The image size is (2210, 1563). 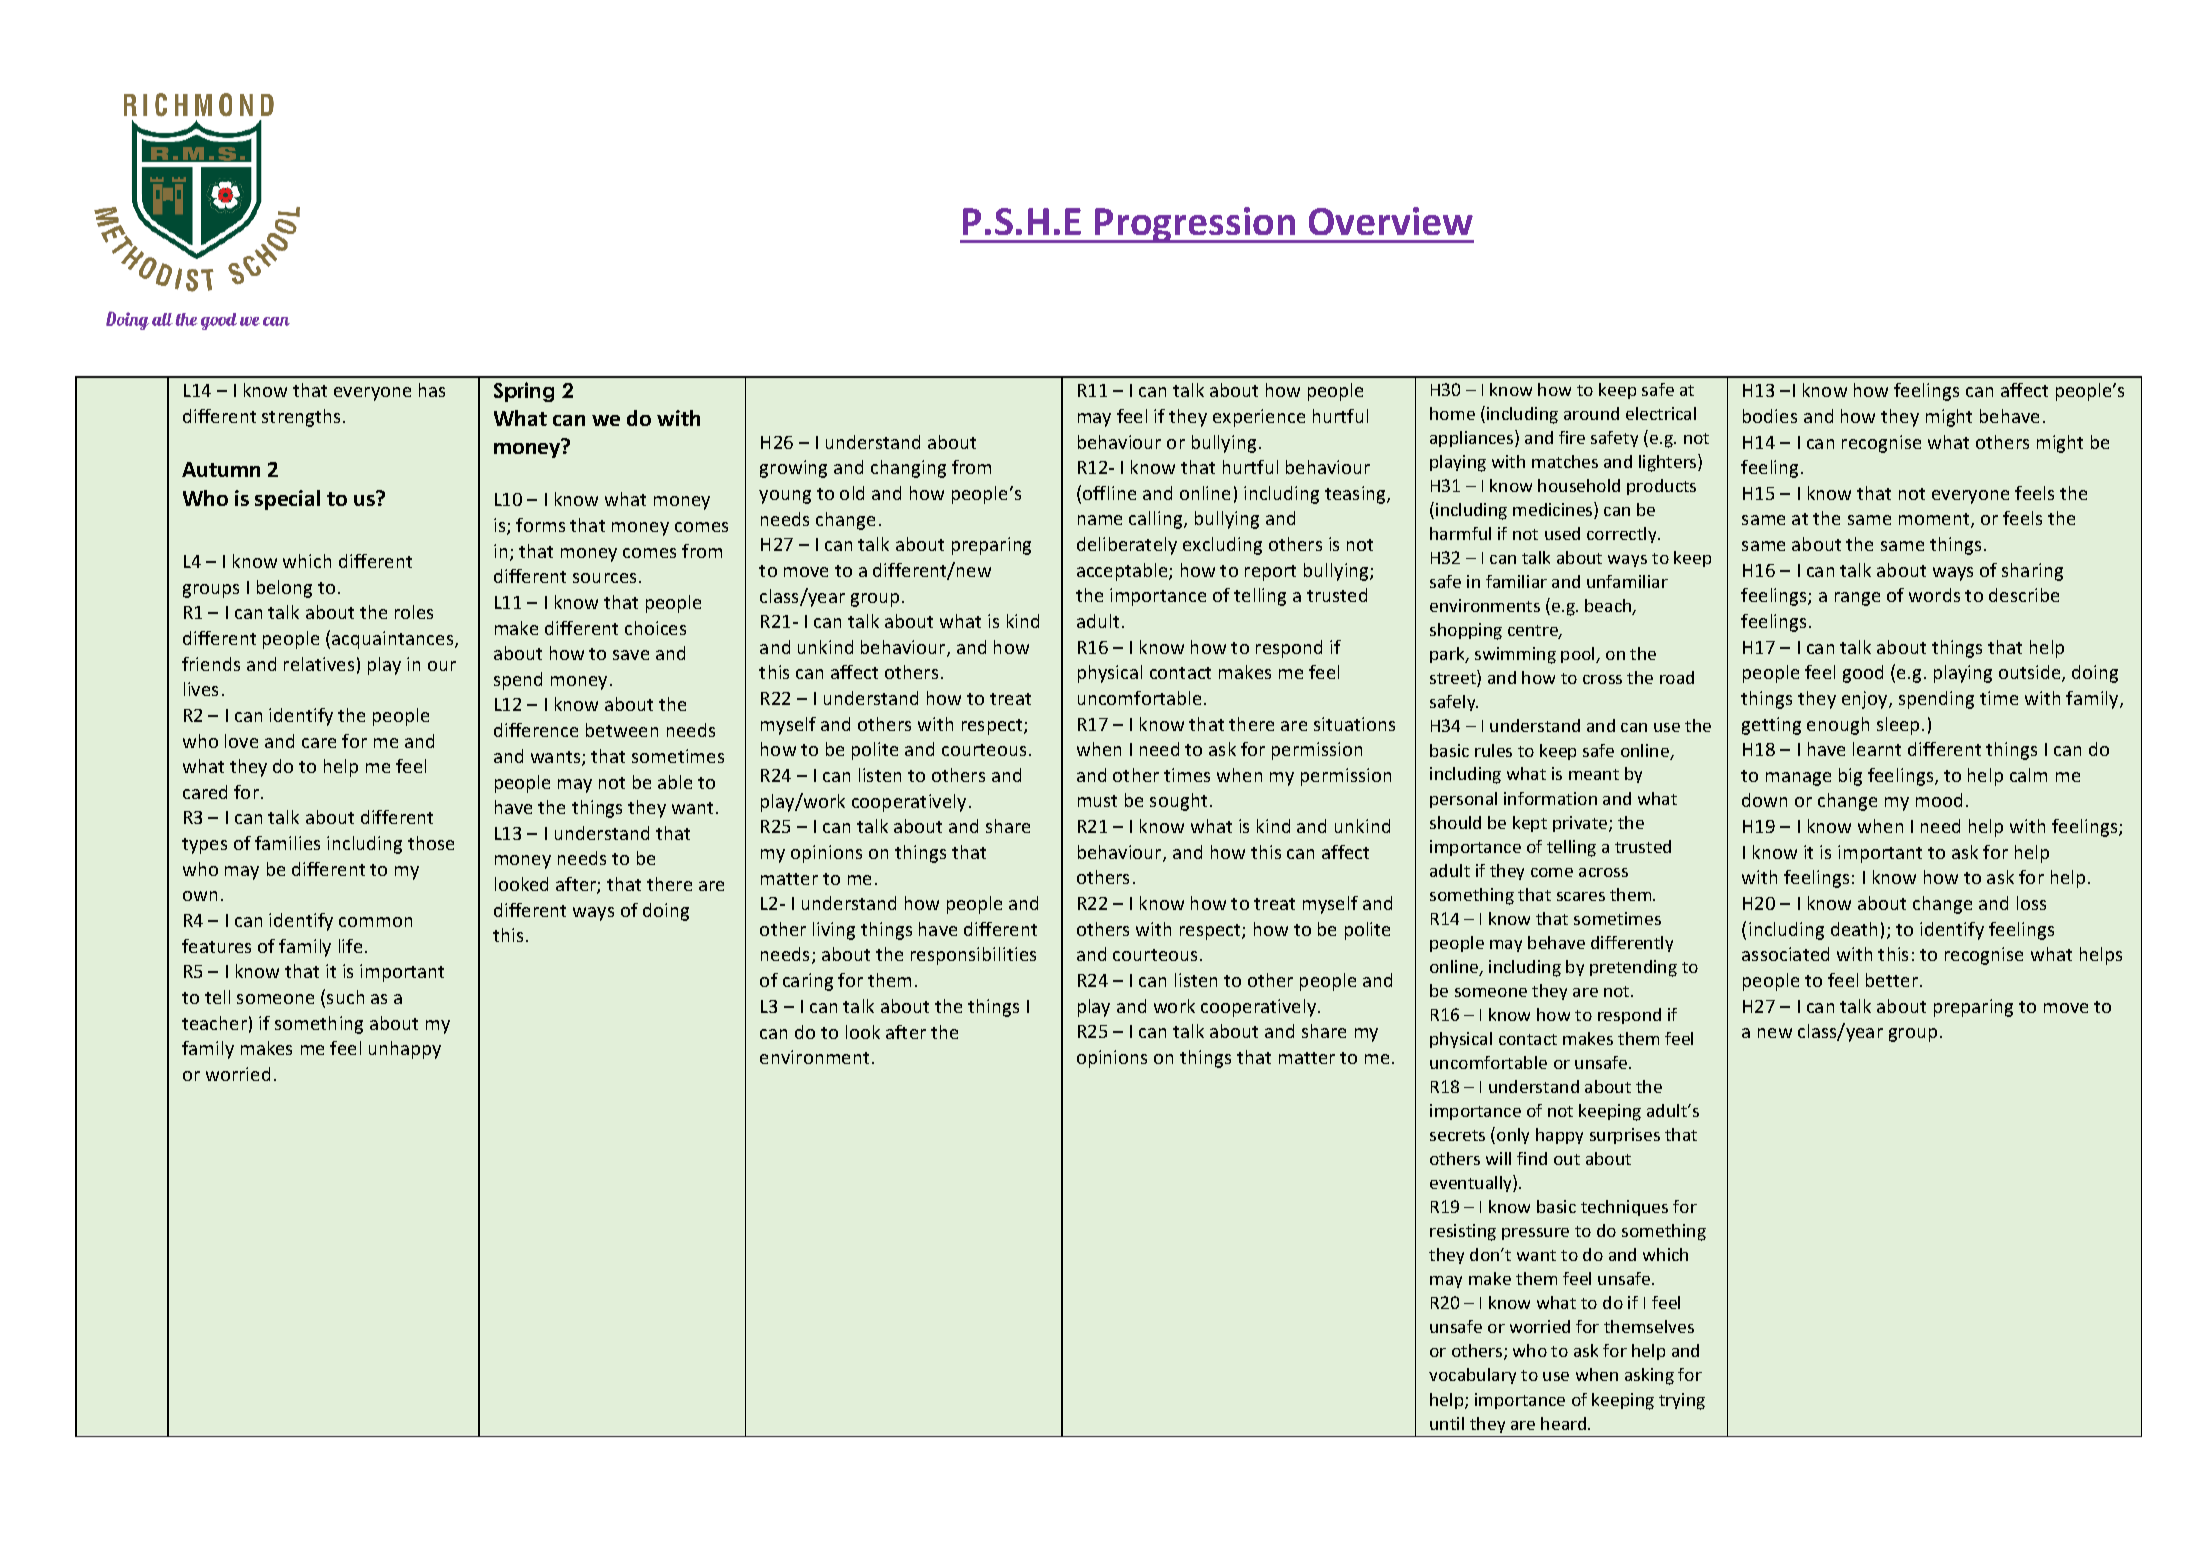 What do you see at coordinates (1195, 225) in the document?
I see `Progression` at bounding box center [1195, 225].
